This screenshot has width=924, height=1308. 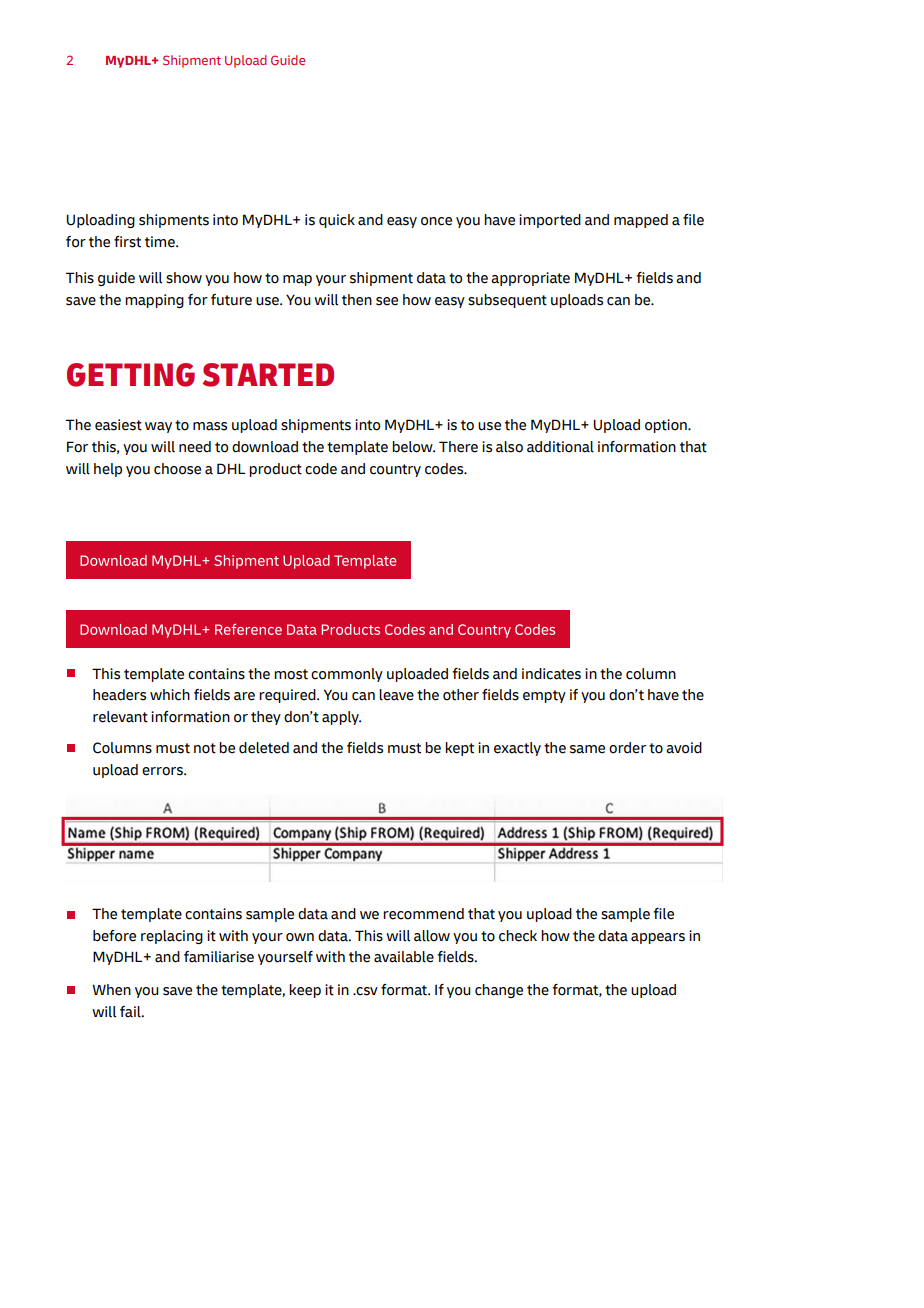 I want to click on order, so click(x=627, y=748).
